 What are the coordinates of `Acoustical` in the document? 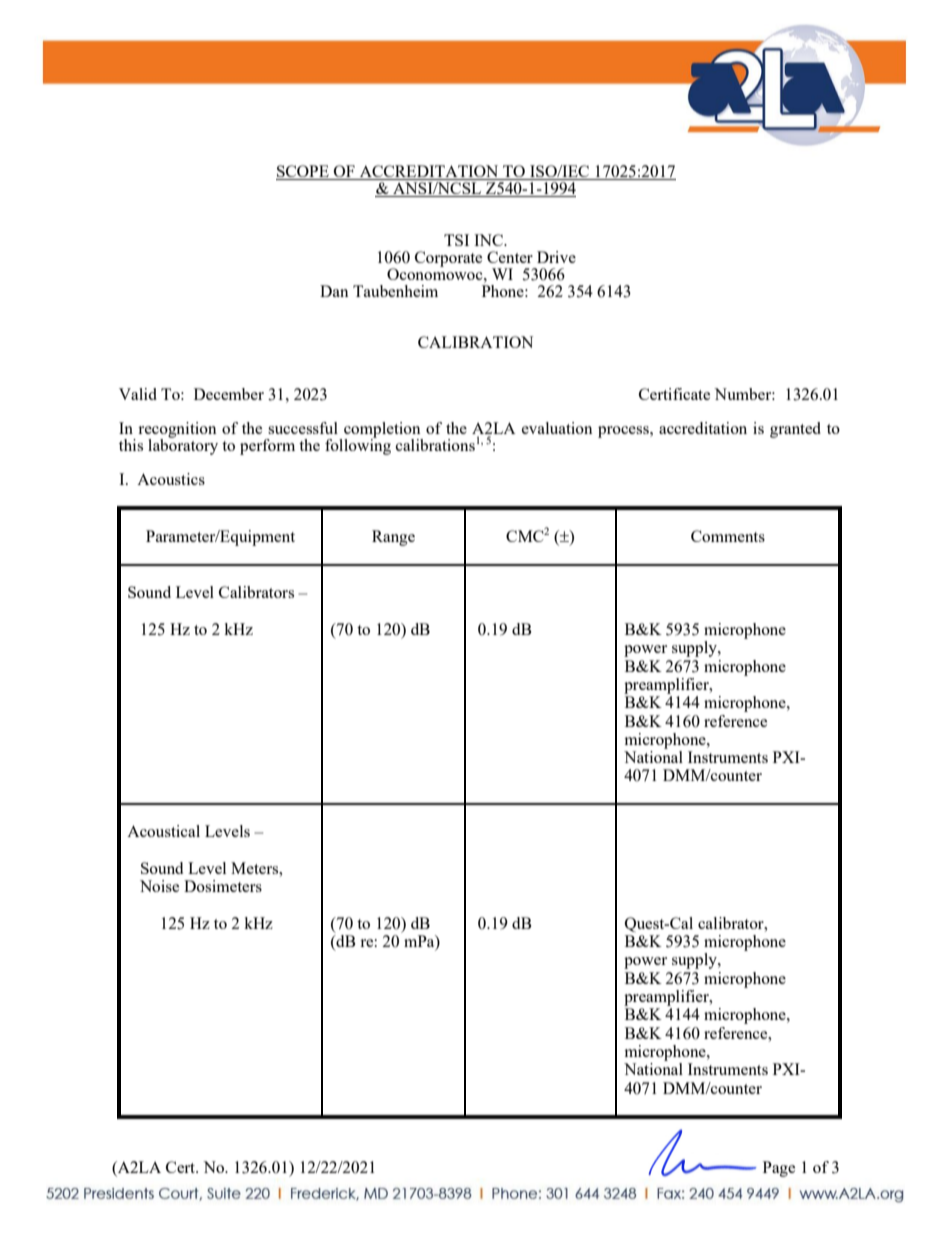 It's located at (163, 831).
